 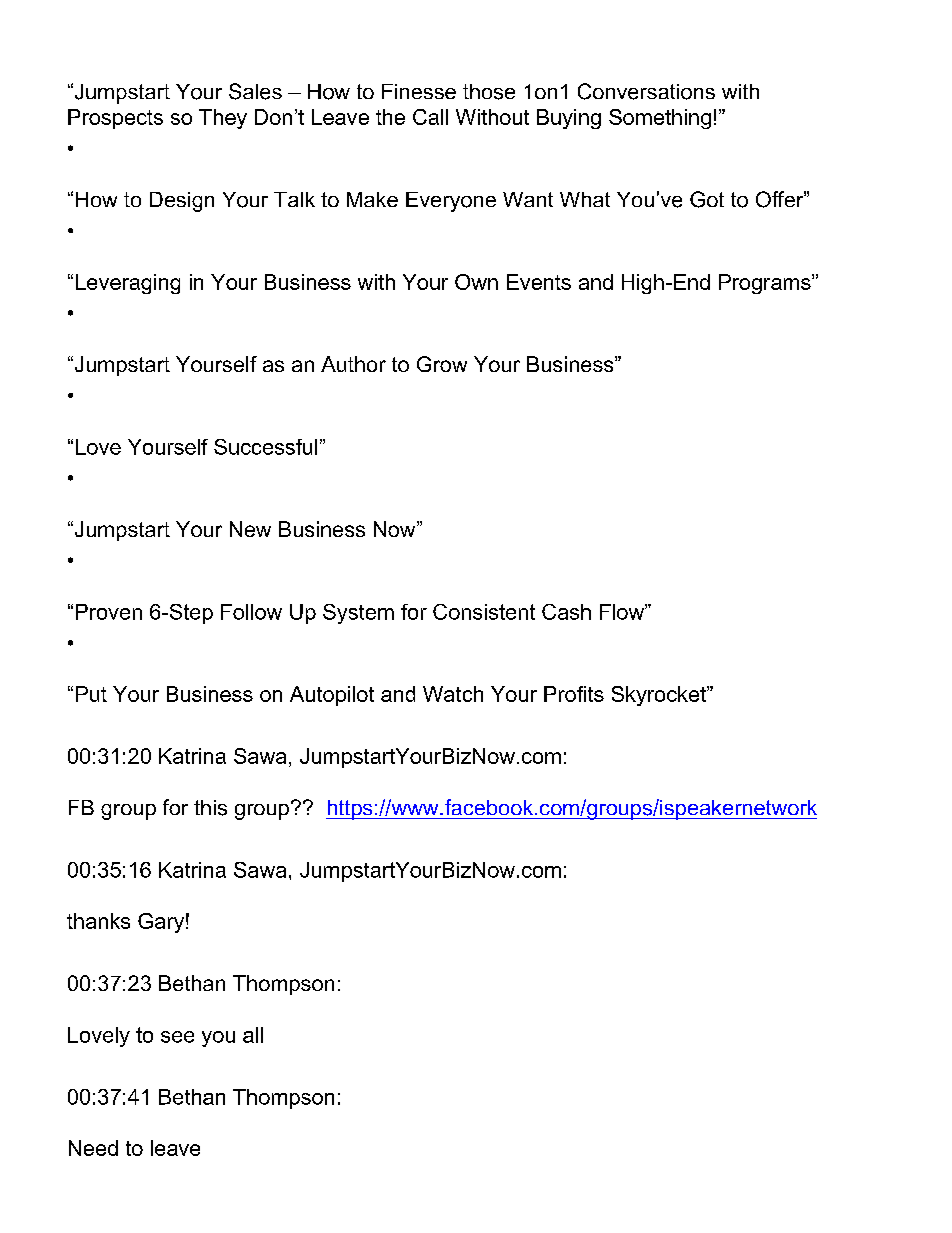 I want to click on Leveraging, so click(x=128, y=284).
